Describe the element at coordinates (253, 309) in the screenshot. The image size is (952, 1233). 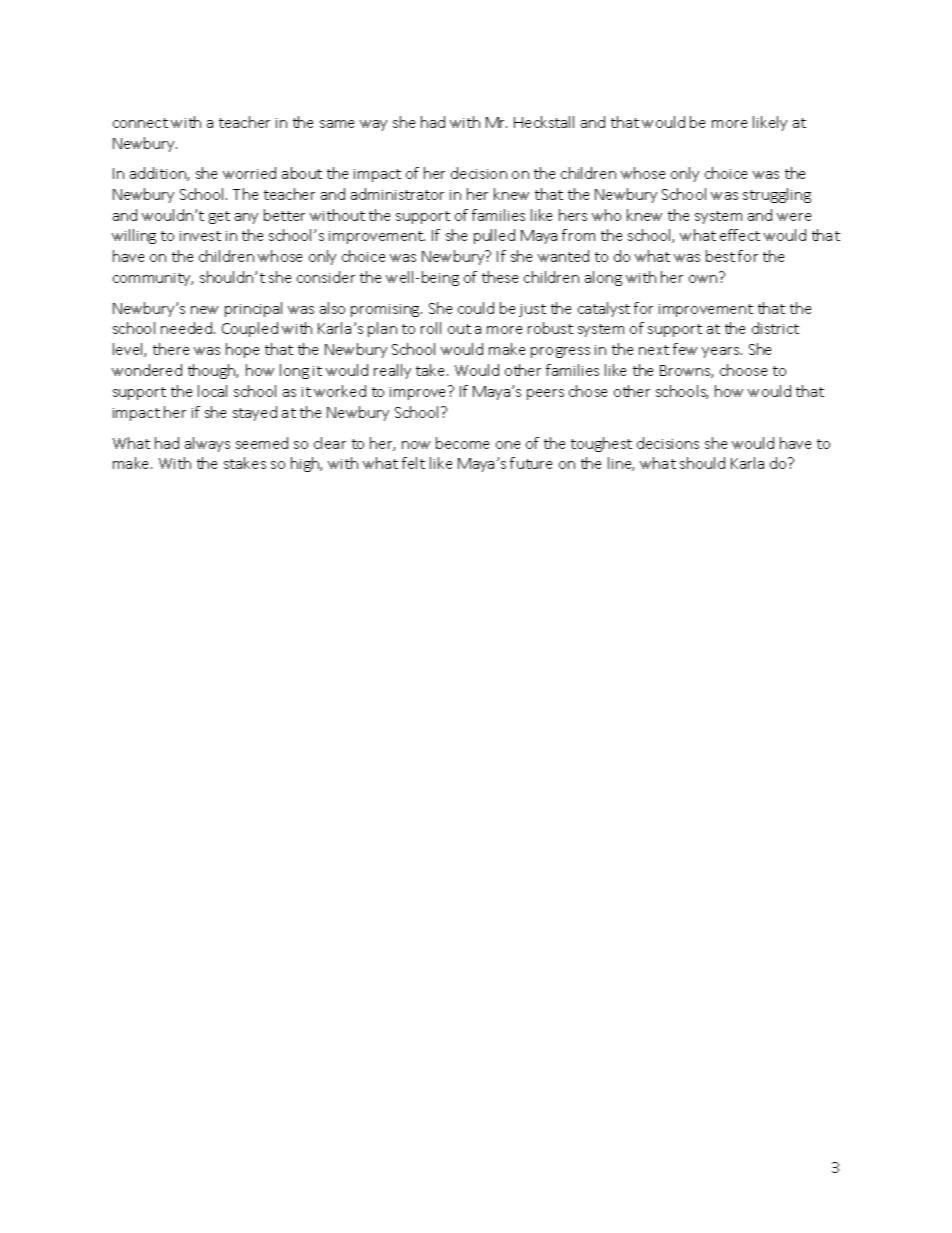
I see `principal` at that location.
